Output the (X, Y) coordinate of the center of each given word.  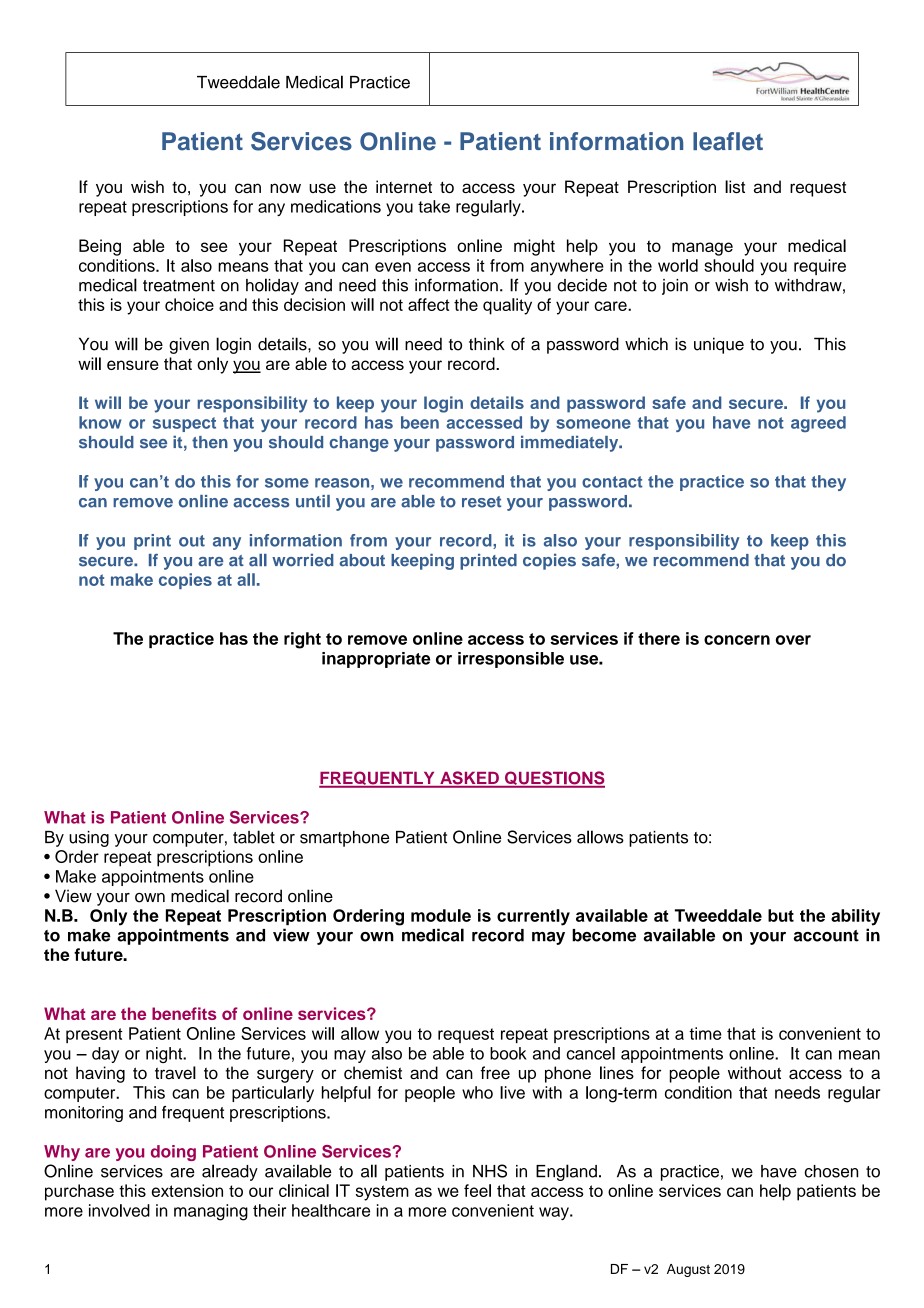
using (89, 839)
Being (100, 247)
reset (482, 502)
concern (737, 640)
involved (119, 1210)
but (781, 915)
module (441, 915)
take (434, 206)
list (735, 186)
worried (303, 560)
